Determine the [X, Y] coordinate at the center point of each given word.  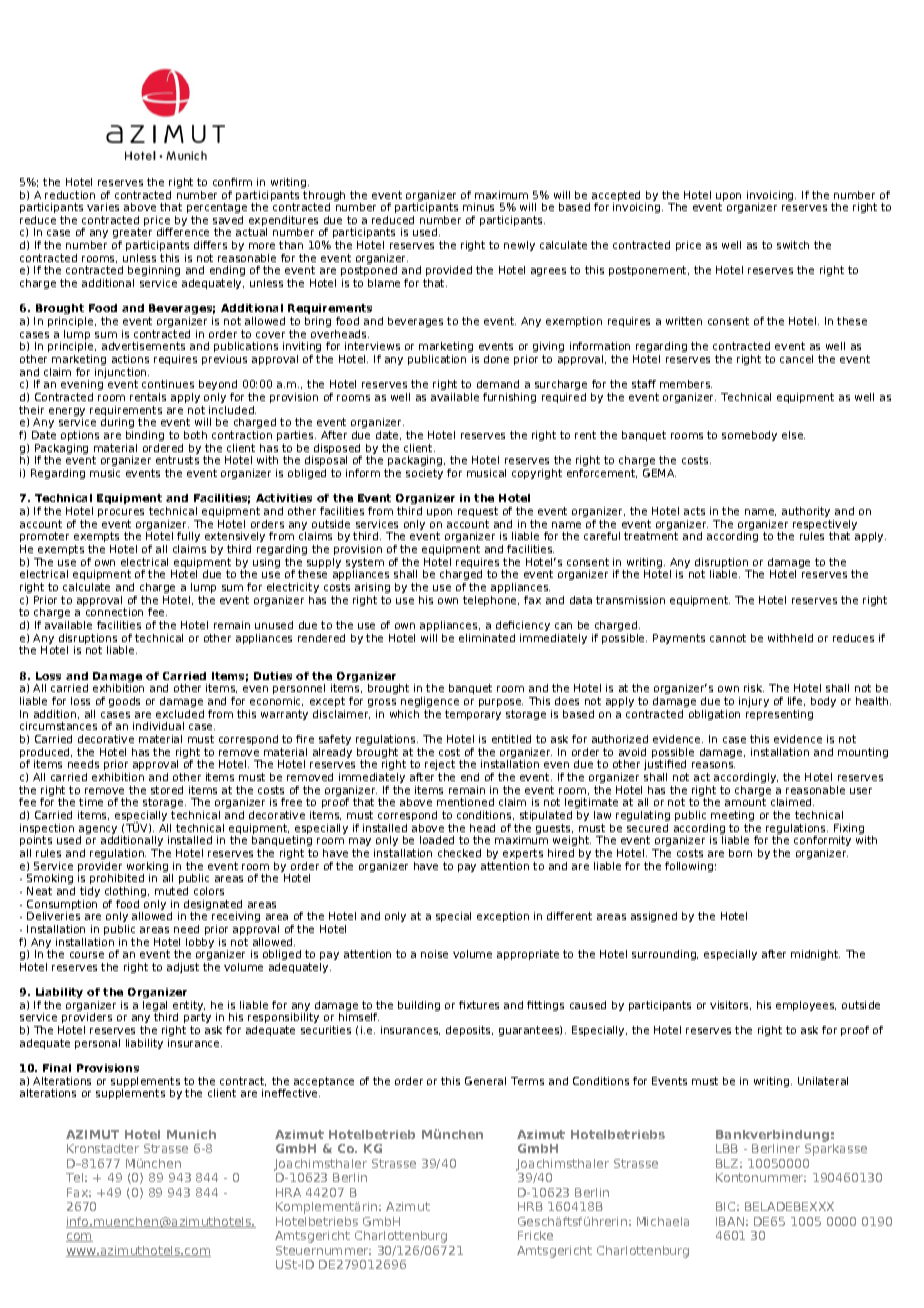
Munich [191, 1134]
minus [478, 207]
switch [793, 245]
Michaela [663, 1221]
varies [103, 207]
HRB [530, 1206]
